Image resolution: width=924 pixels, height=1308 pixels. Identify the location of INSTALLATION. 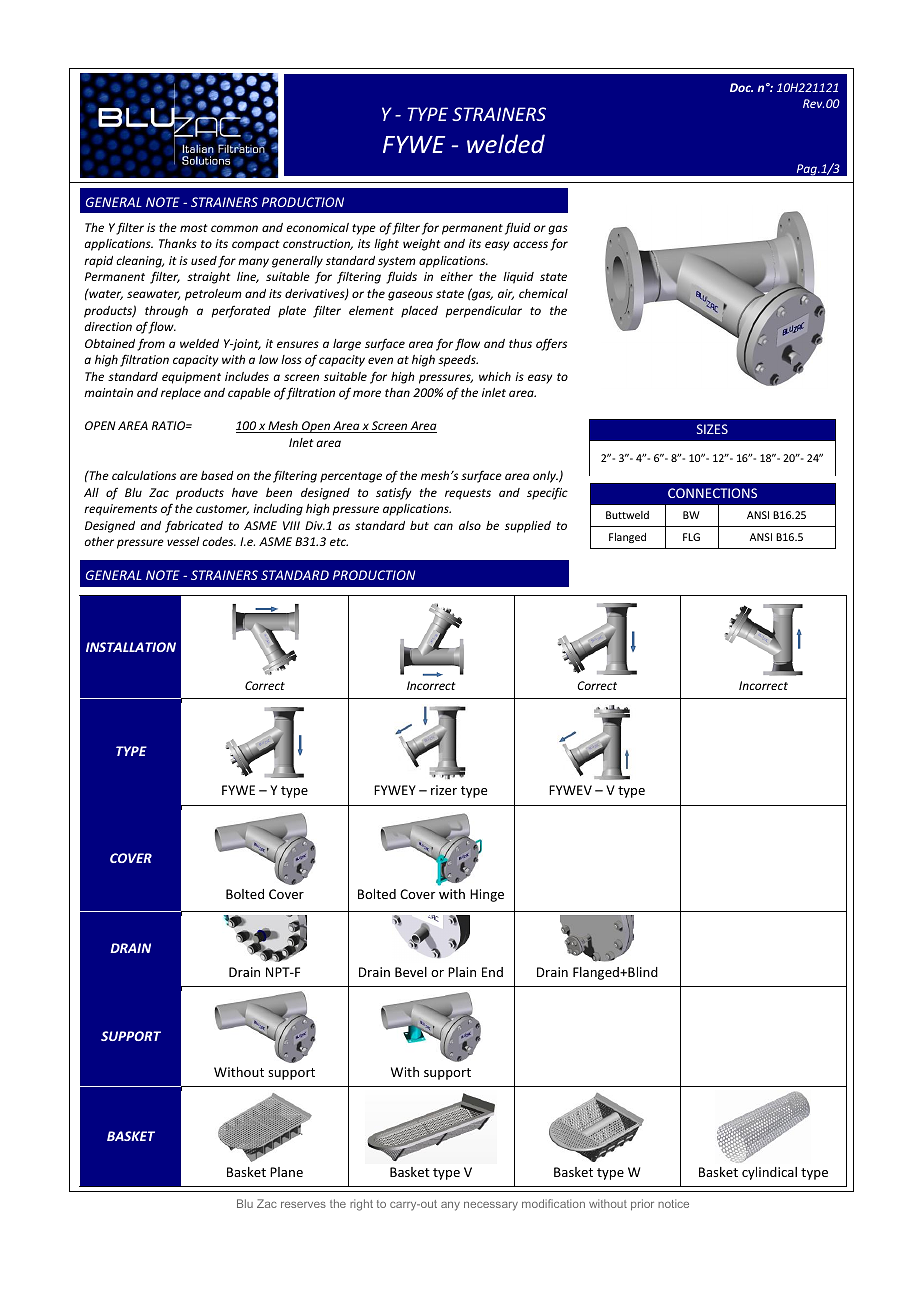
(131, 647).
